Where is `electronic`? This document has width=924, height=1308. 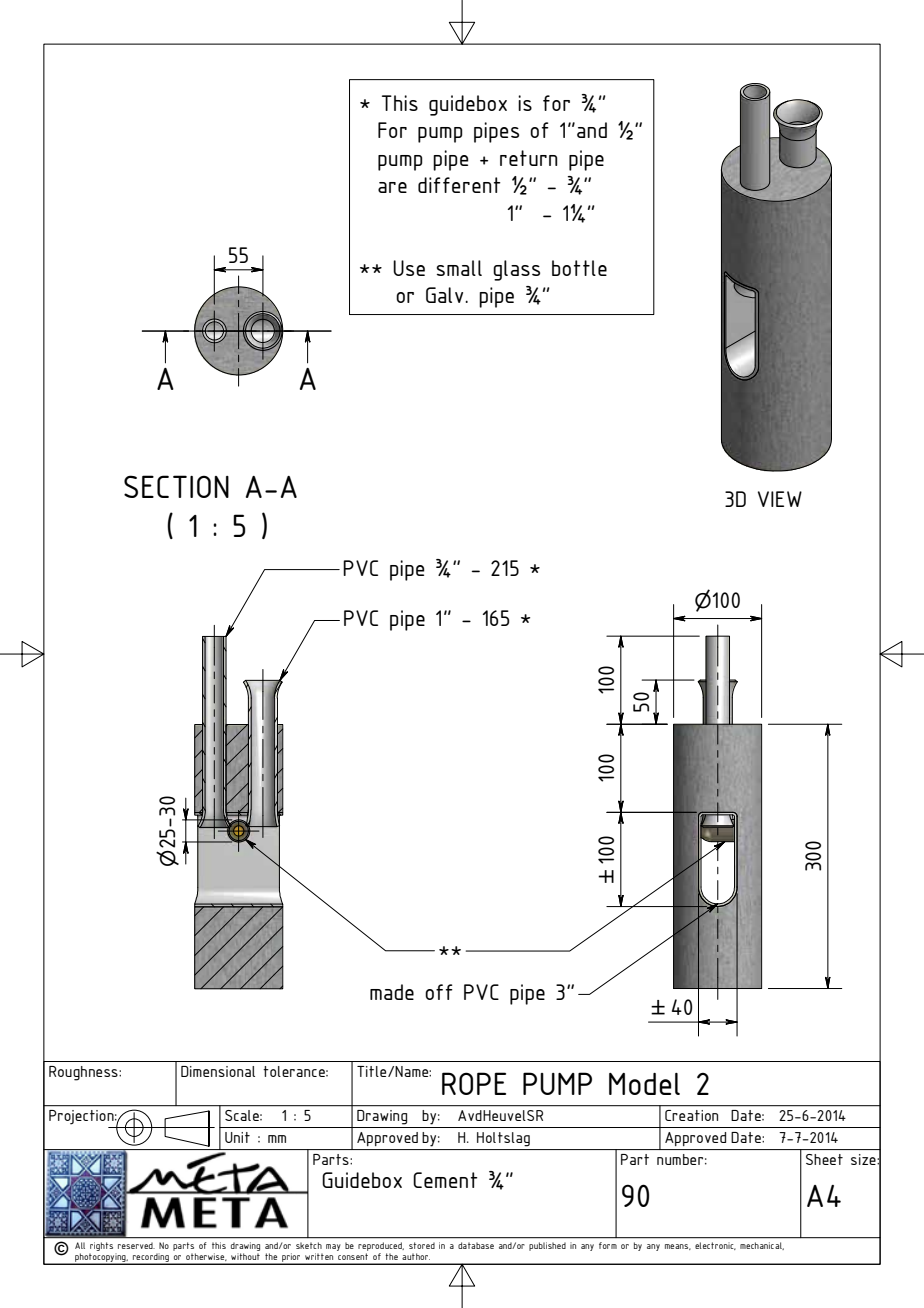
electronic is located at coordinates (715, 1246).
